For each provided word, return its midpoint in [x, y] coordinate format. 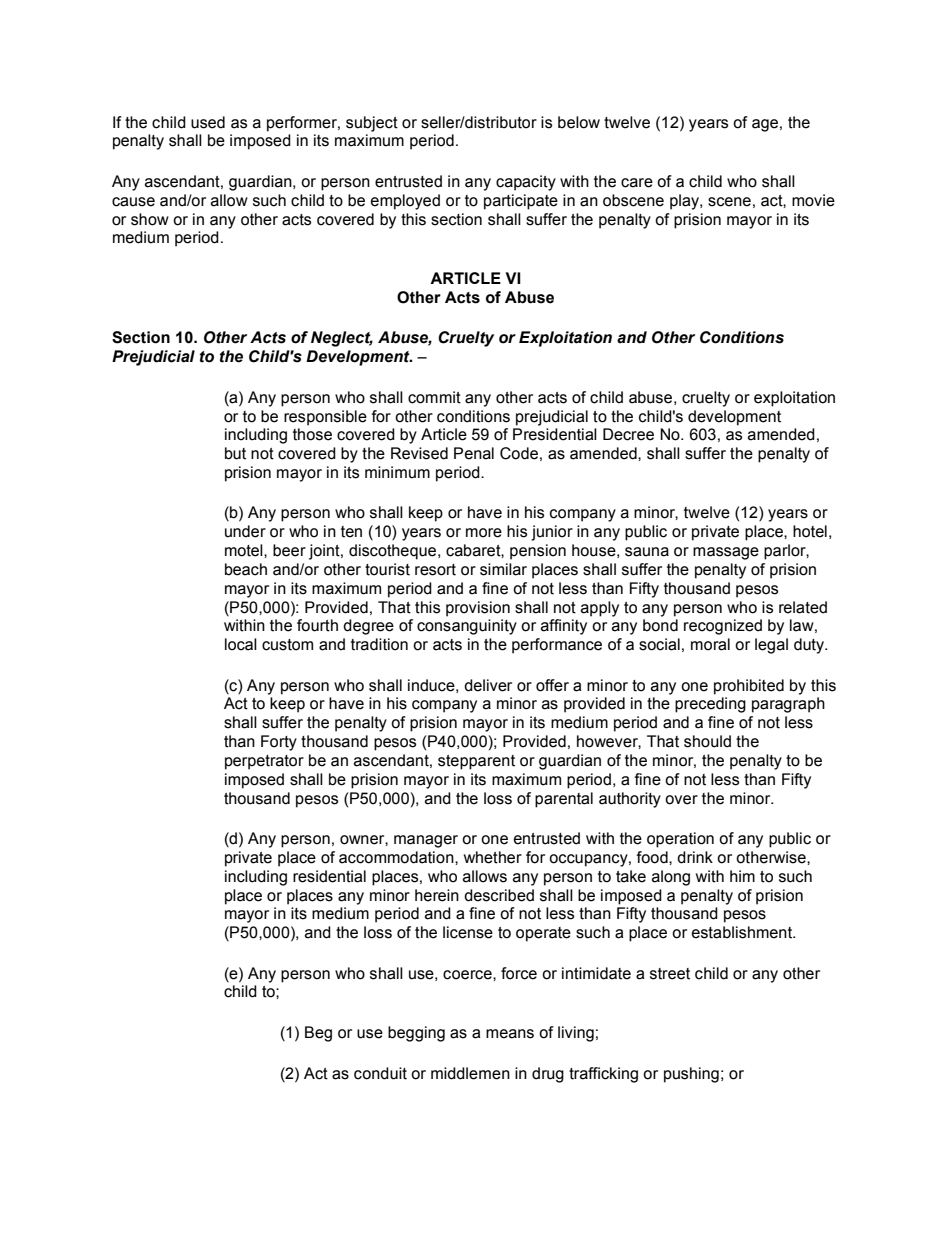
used [208, 122]
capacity [526, 183]
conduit [380, 1073]
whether [493, 857]
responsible [325, 418]
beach [246, 569]
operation [680, 840]
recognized [723, 627]
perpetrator [264, 762]
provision [478, 609]
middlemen [470, 1073]
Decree [628, 434]
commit [434, 397]
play [685, 202]
